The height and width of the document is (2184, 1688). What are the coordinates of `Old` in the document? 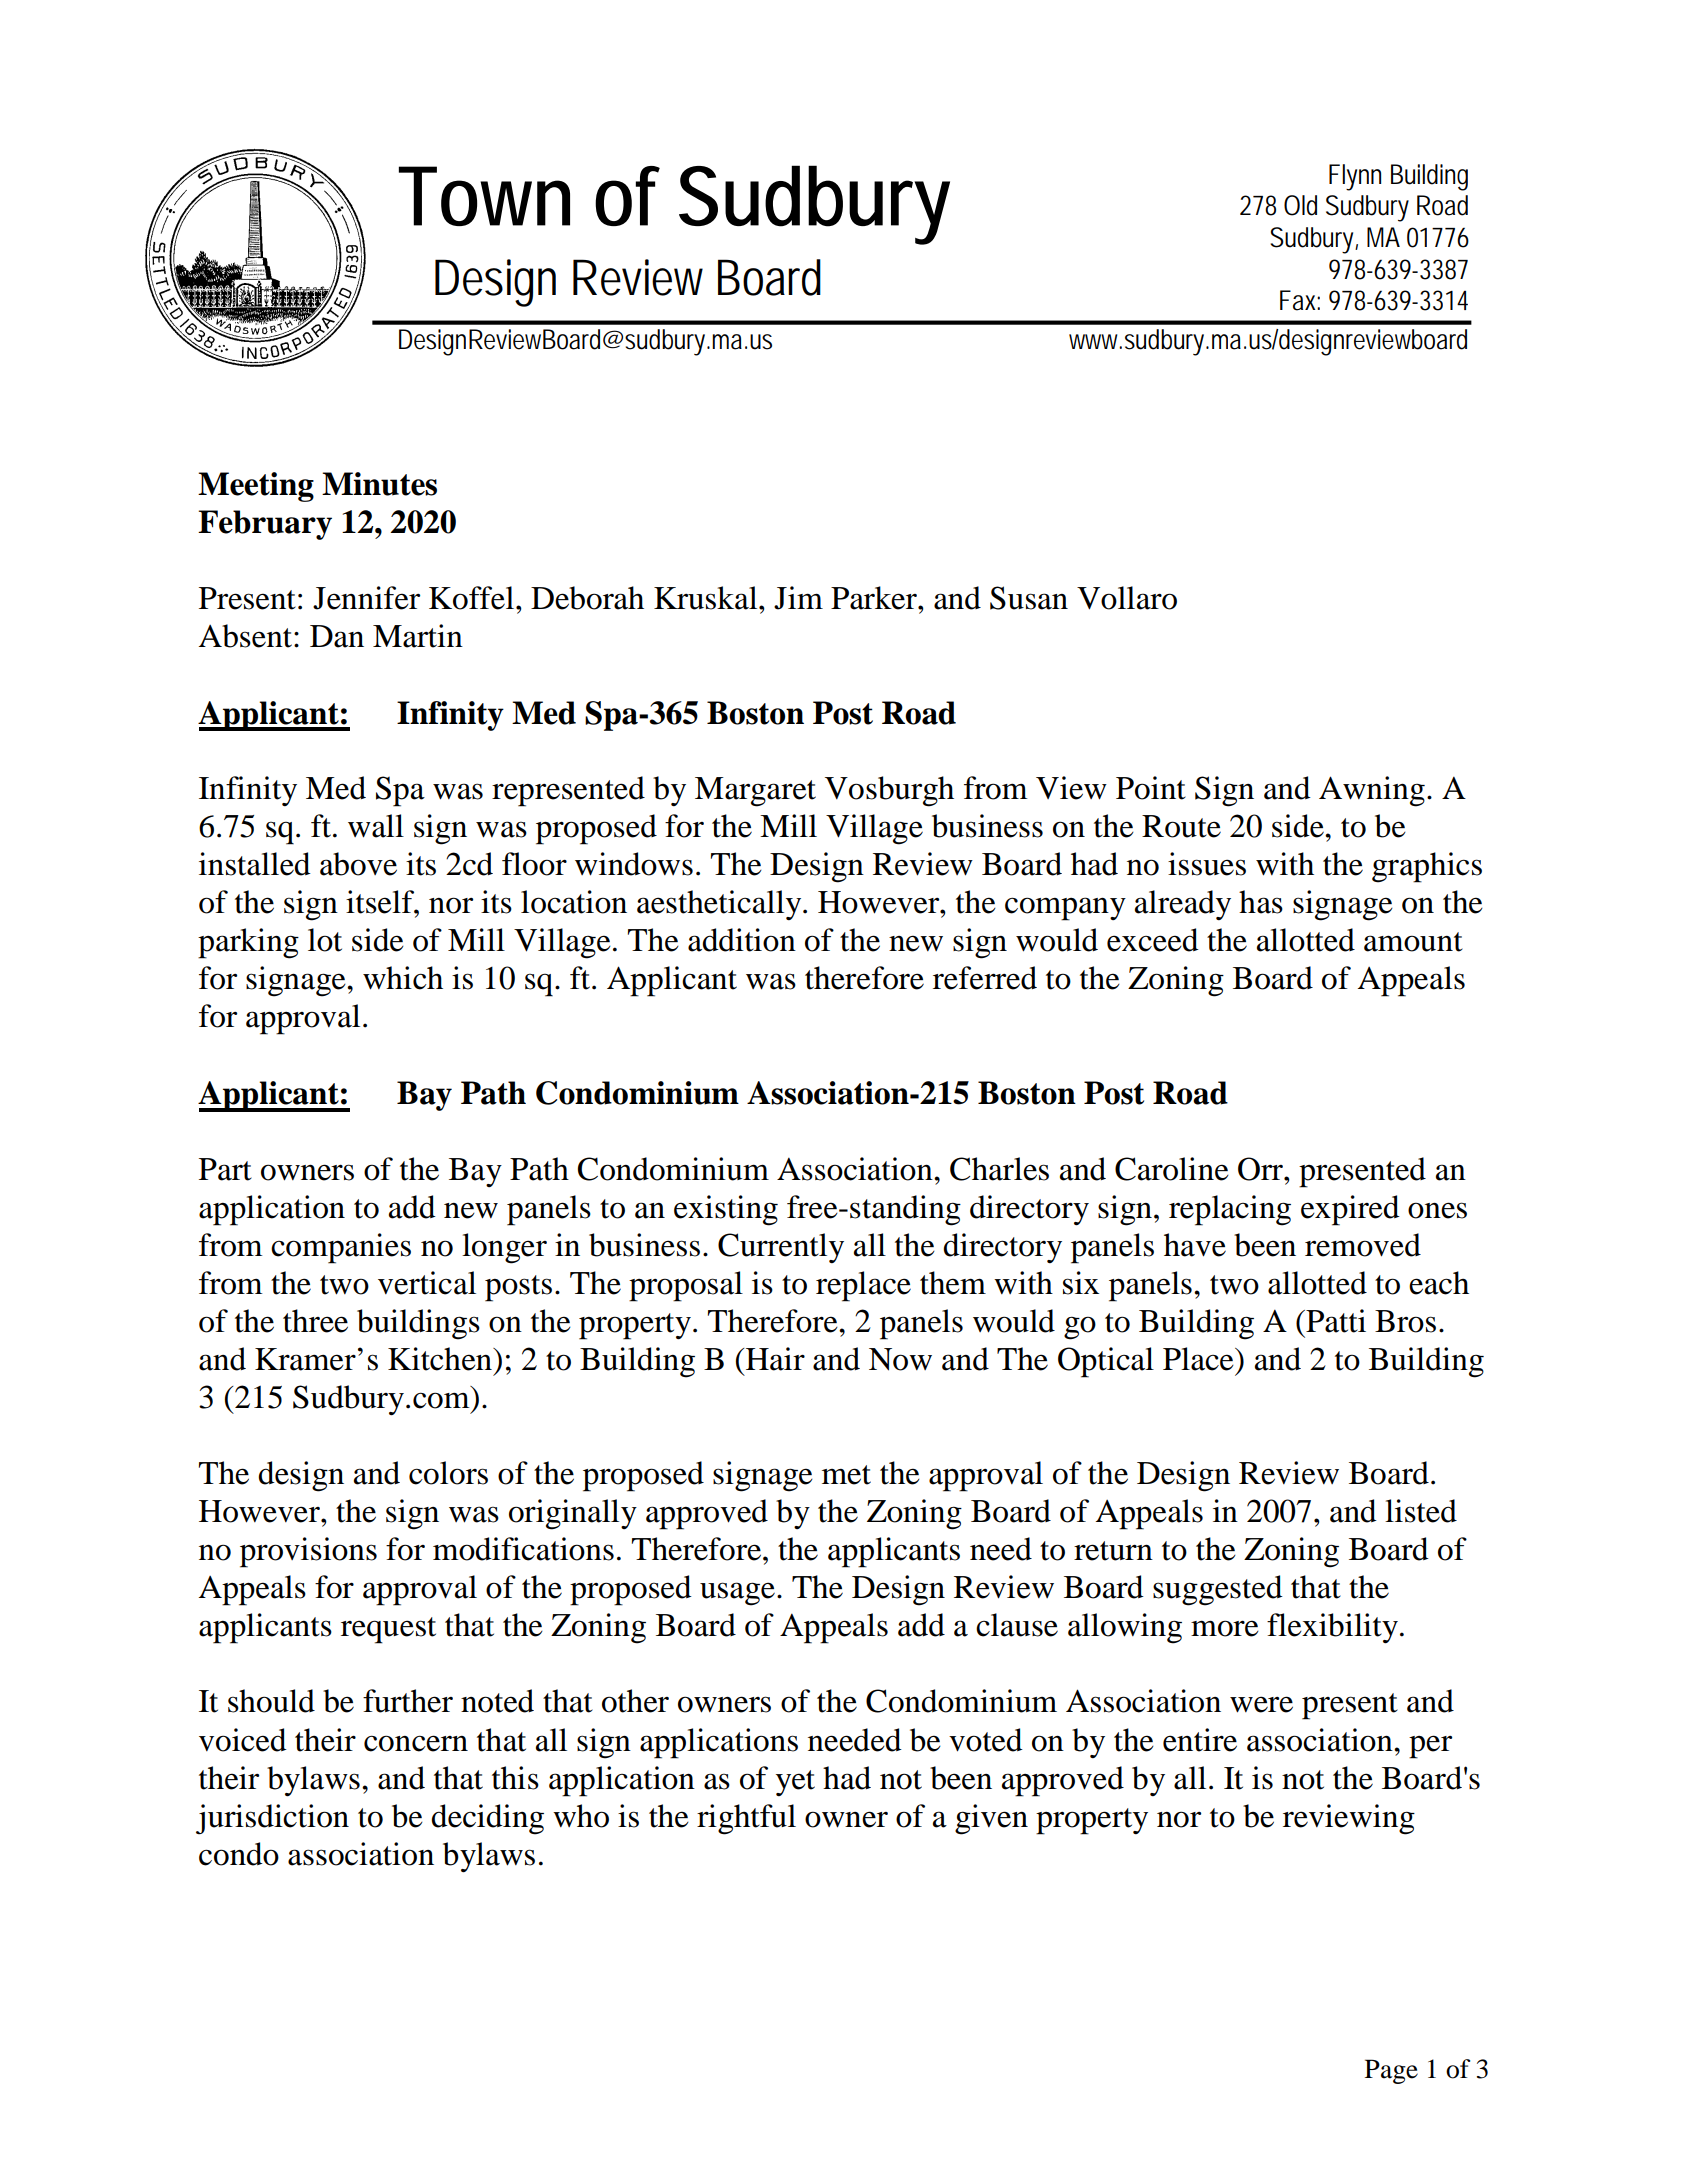 It's located at (1300, 205).
